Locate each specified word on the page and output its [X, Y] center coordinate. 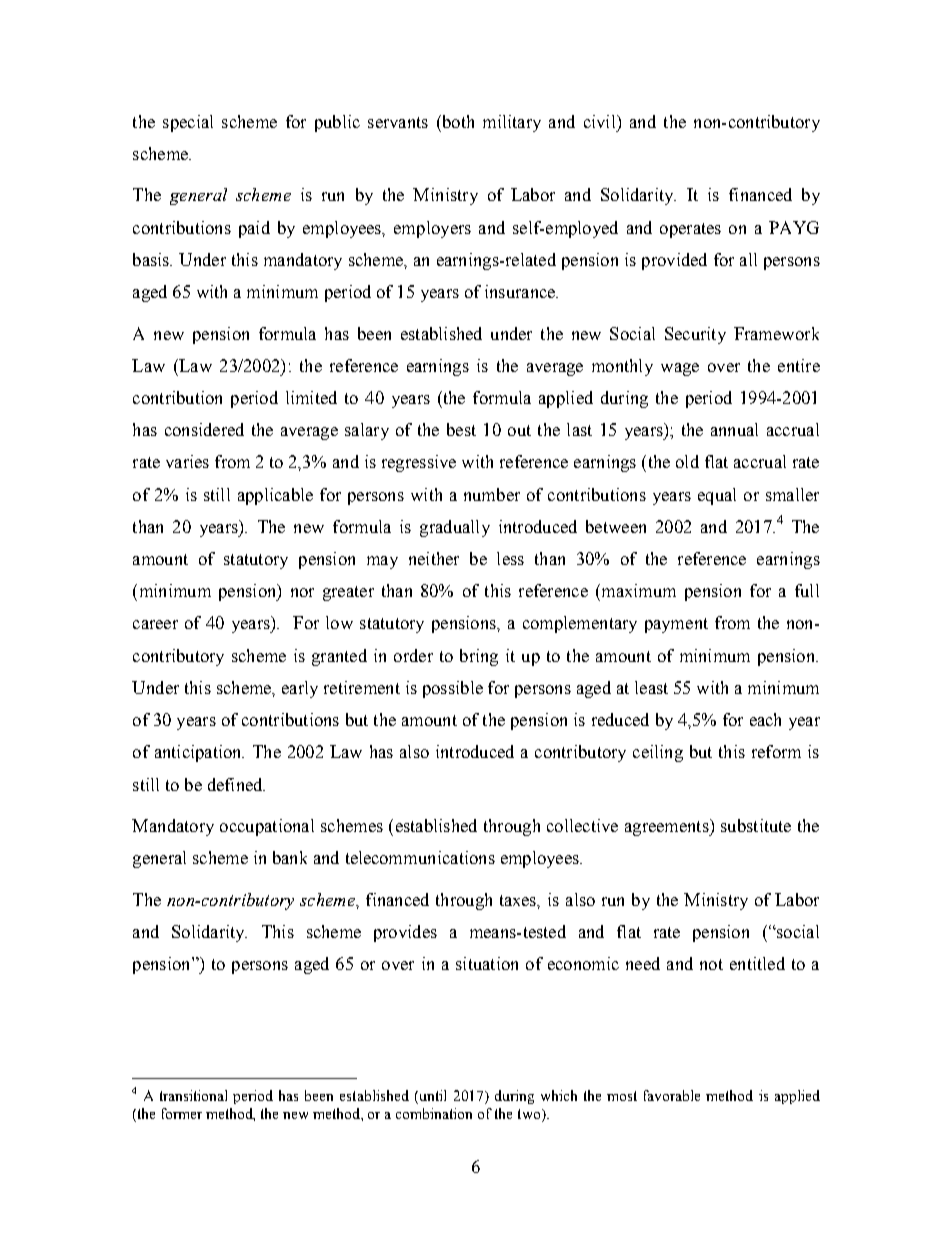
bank [290, 857]
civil [601, 121]
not [711, 964]
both [457, 121]
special [188, 123]
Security [695, 335]
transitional [193, 1095]
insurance [521, 291]
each [765, 719]
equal [717, 496]
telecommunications [420, 857]
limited [311, 397]
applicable [275, 496]
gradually [455, 528]
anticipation [199, 753]
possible [453, 689]
